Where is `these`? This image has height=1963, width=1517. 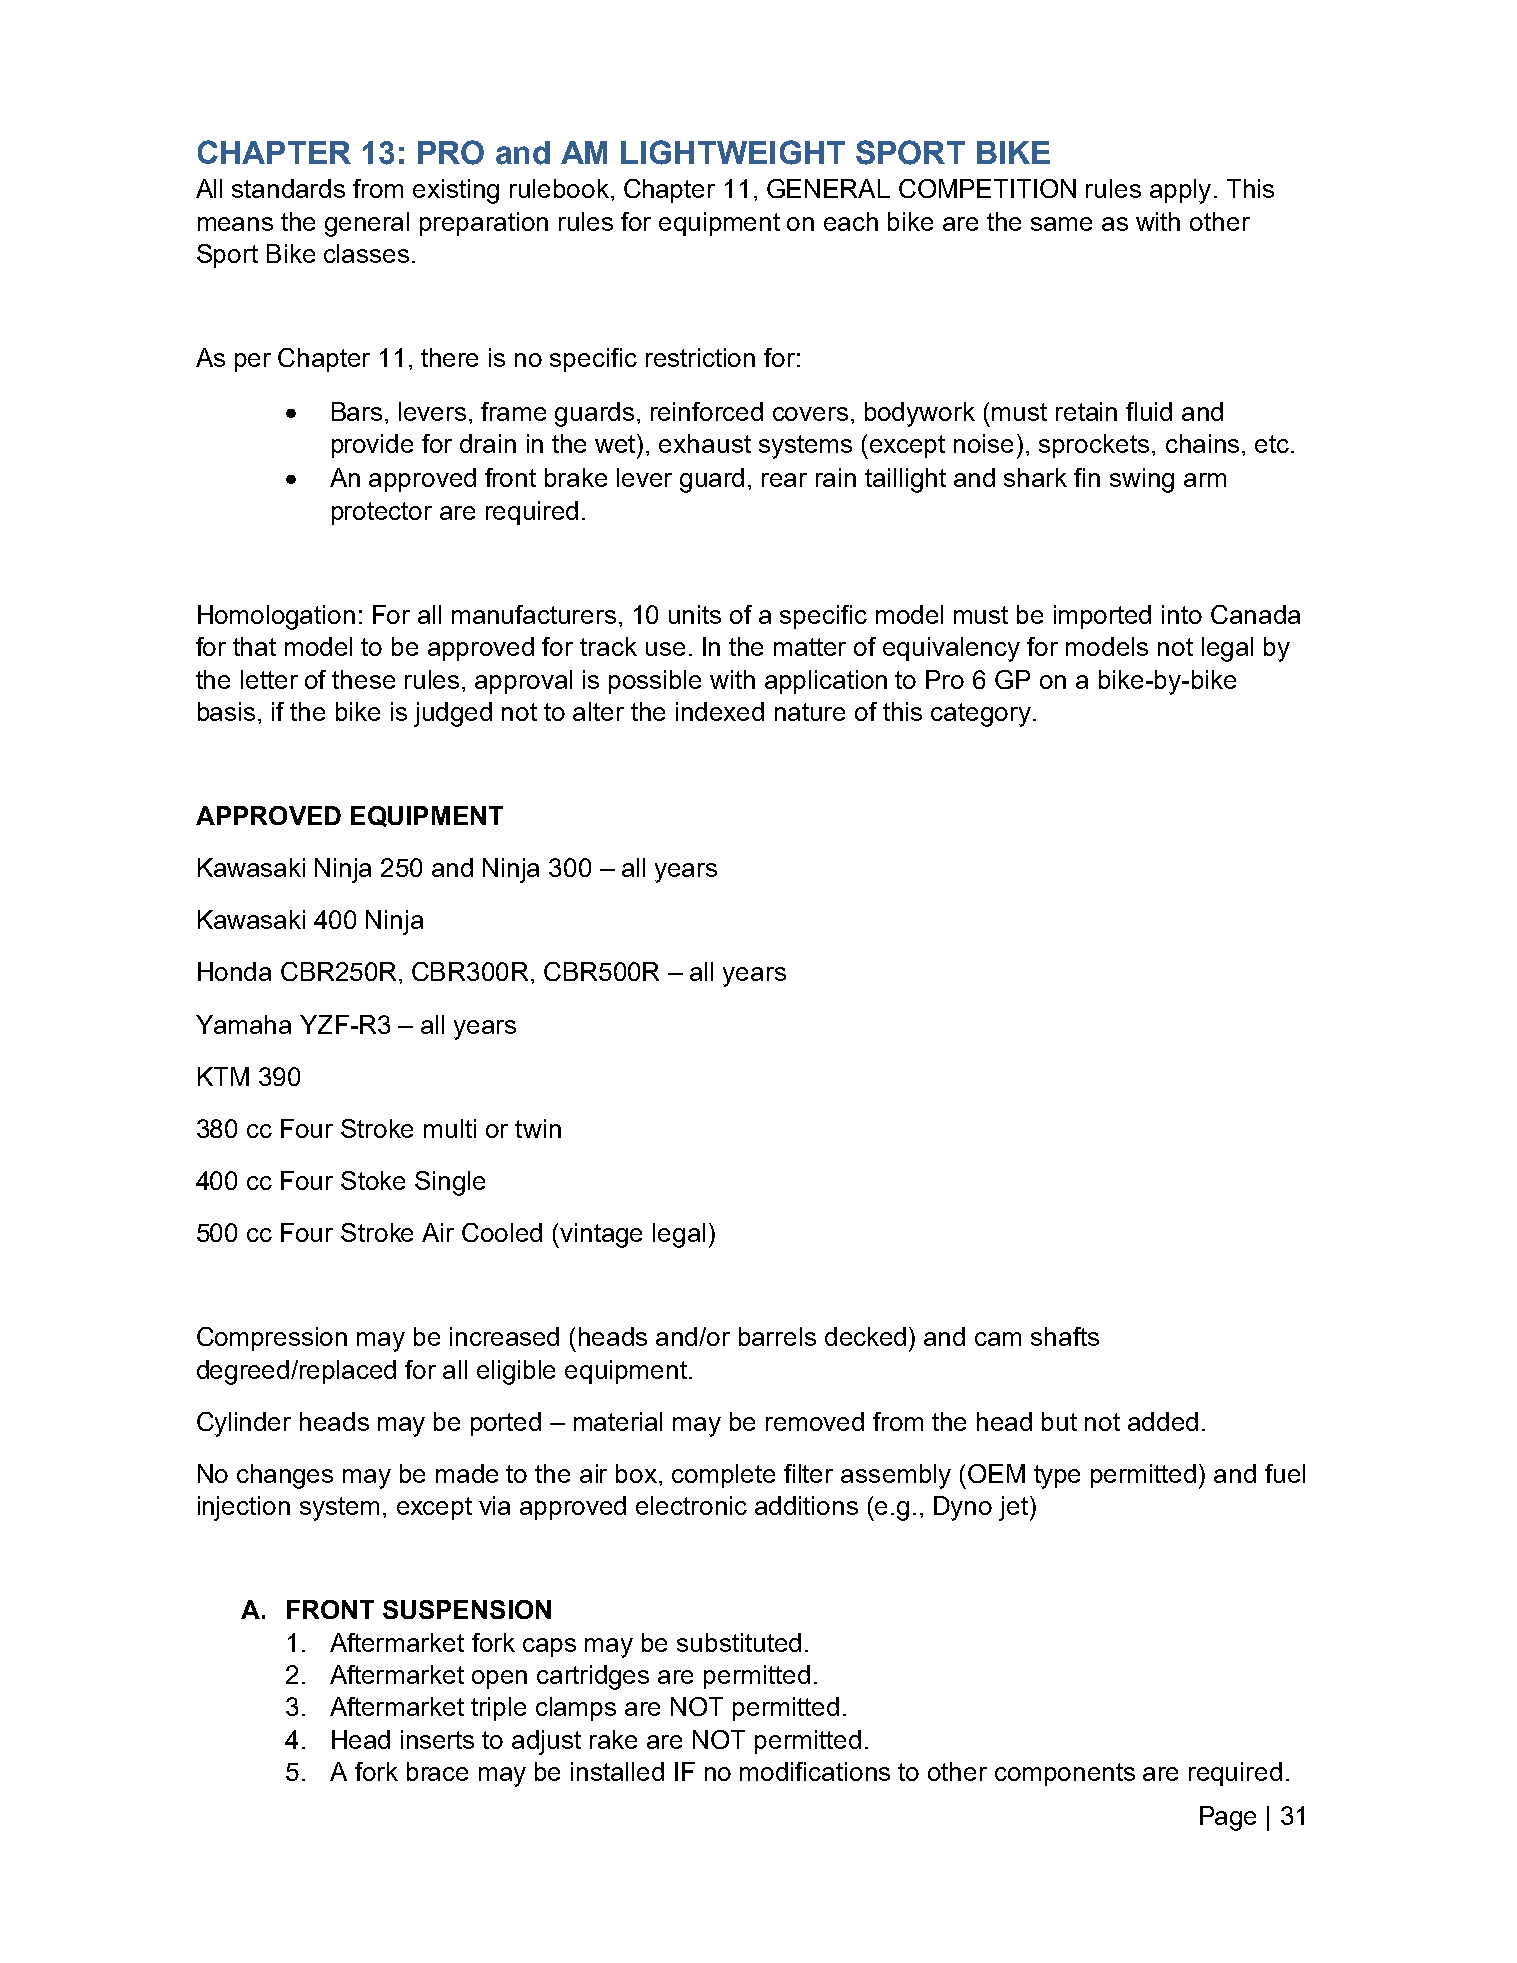
these is located at coordinates (363, 679).
